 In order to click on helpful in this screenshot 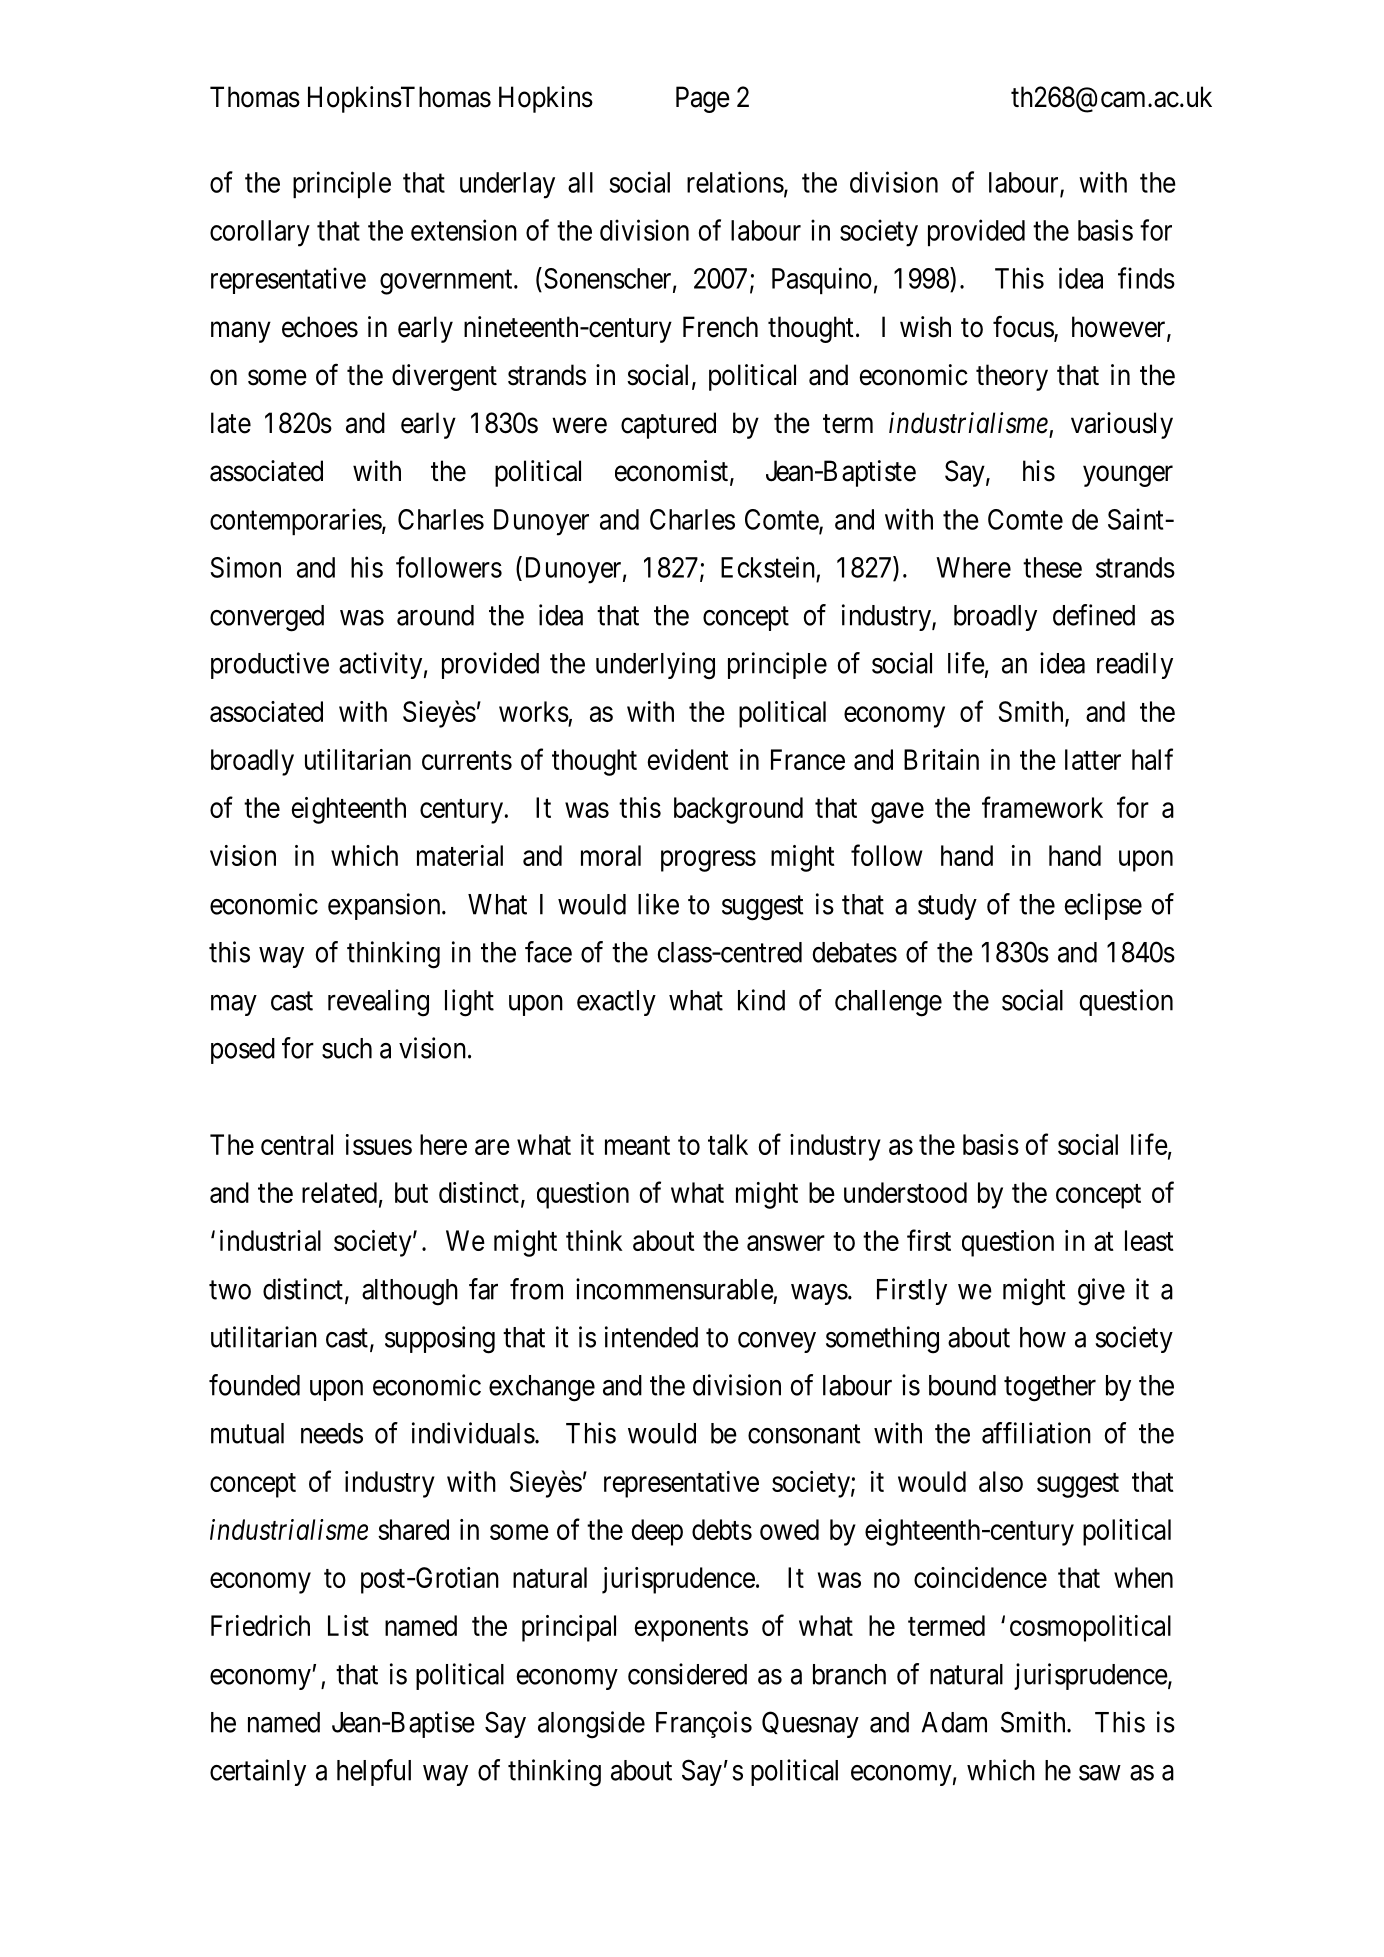, I will do `click(374, 1772)`.
